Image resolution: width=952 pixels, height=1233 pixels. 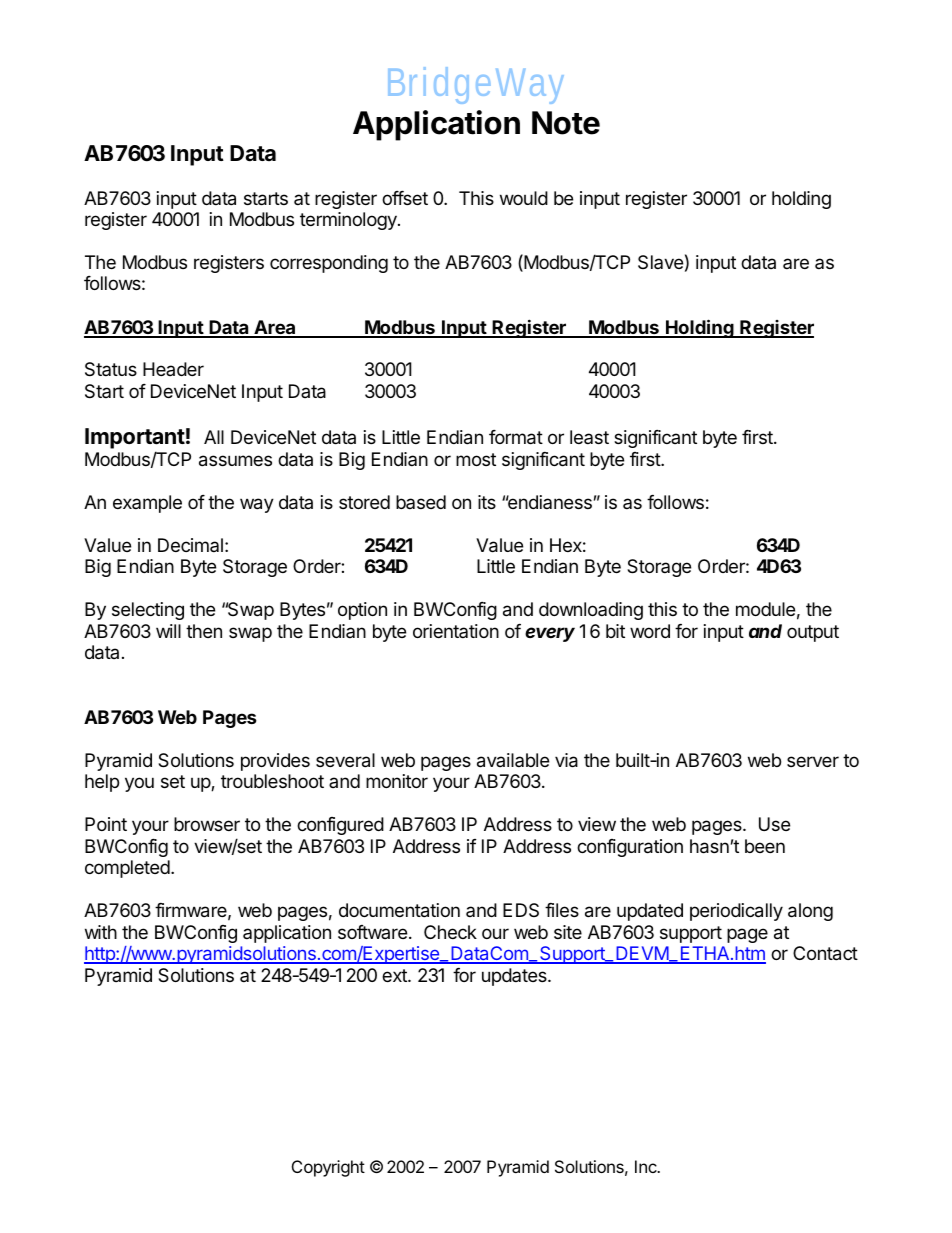 I want to click on most, so click(x=476, y=459).
